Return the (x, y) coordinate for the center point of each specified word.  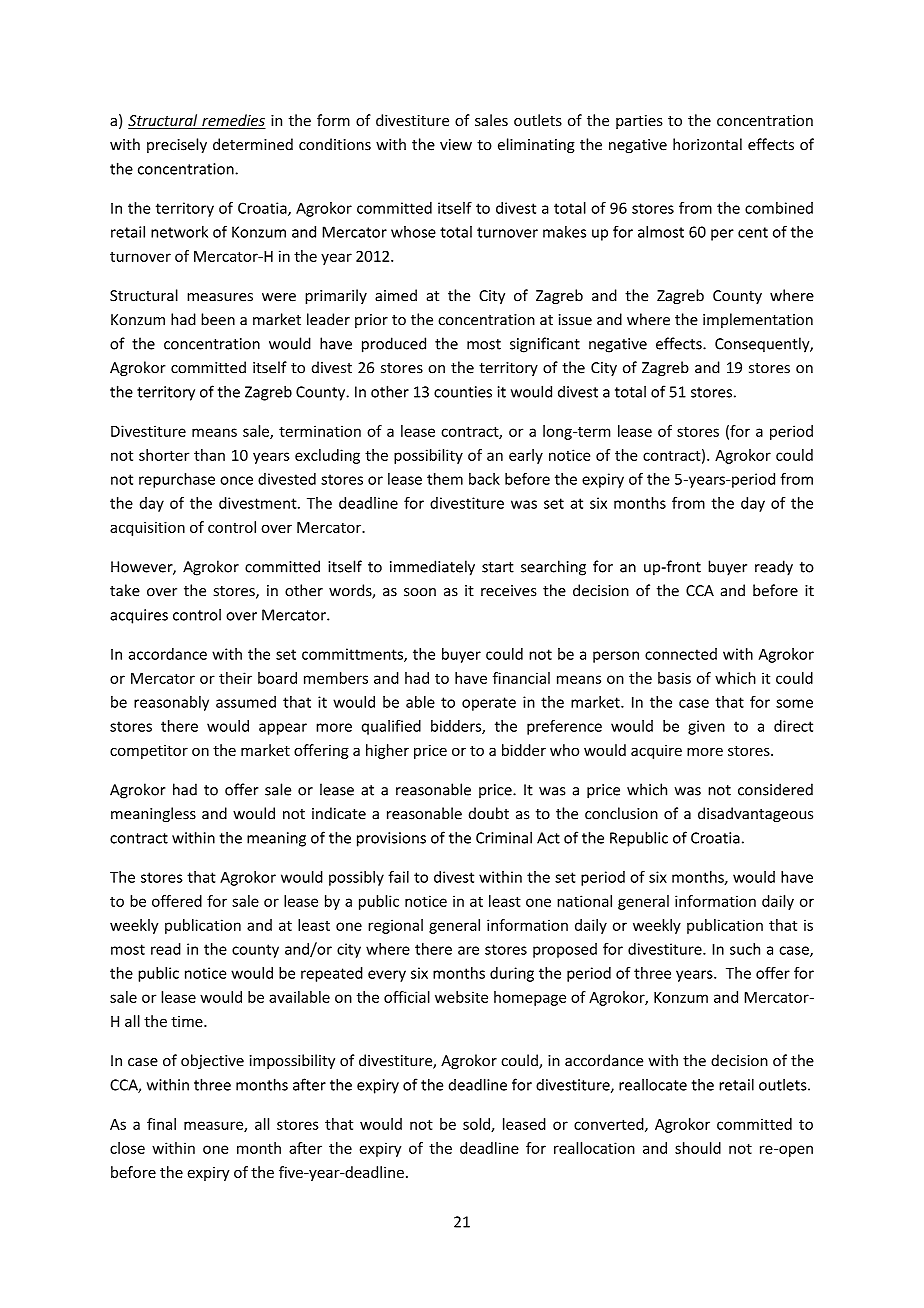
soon (420, 592)
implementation (758, 320)
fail (398, 877)
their (235, 678)
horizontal (707, 144)
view (456, 145)
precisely (177, 145)
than (209, 455)
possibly (356, 878)
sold (477, 1125)
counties (463, 392)
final (161, 1124)
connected (681, 654)
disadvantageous (755, 814)
